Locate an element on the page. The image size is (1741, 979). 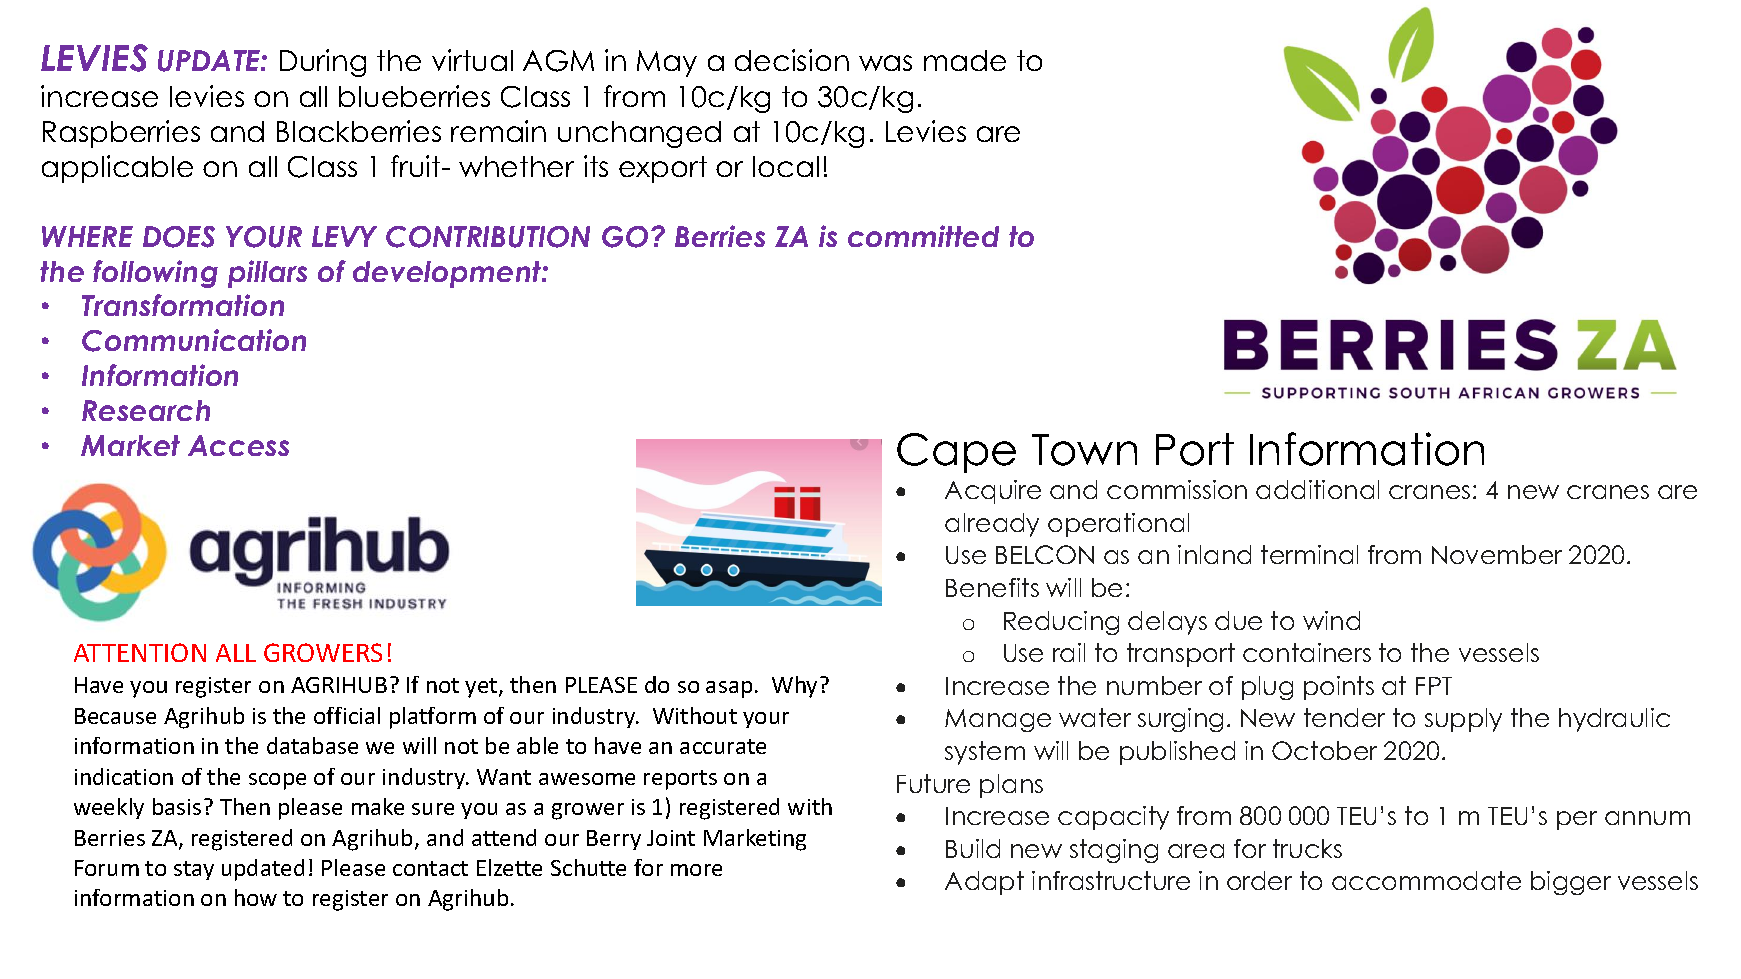
accommodate is located at coordinates (1426, 880).
